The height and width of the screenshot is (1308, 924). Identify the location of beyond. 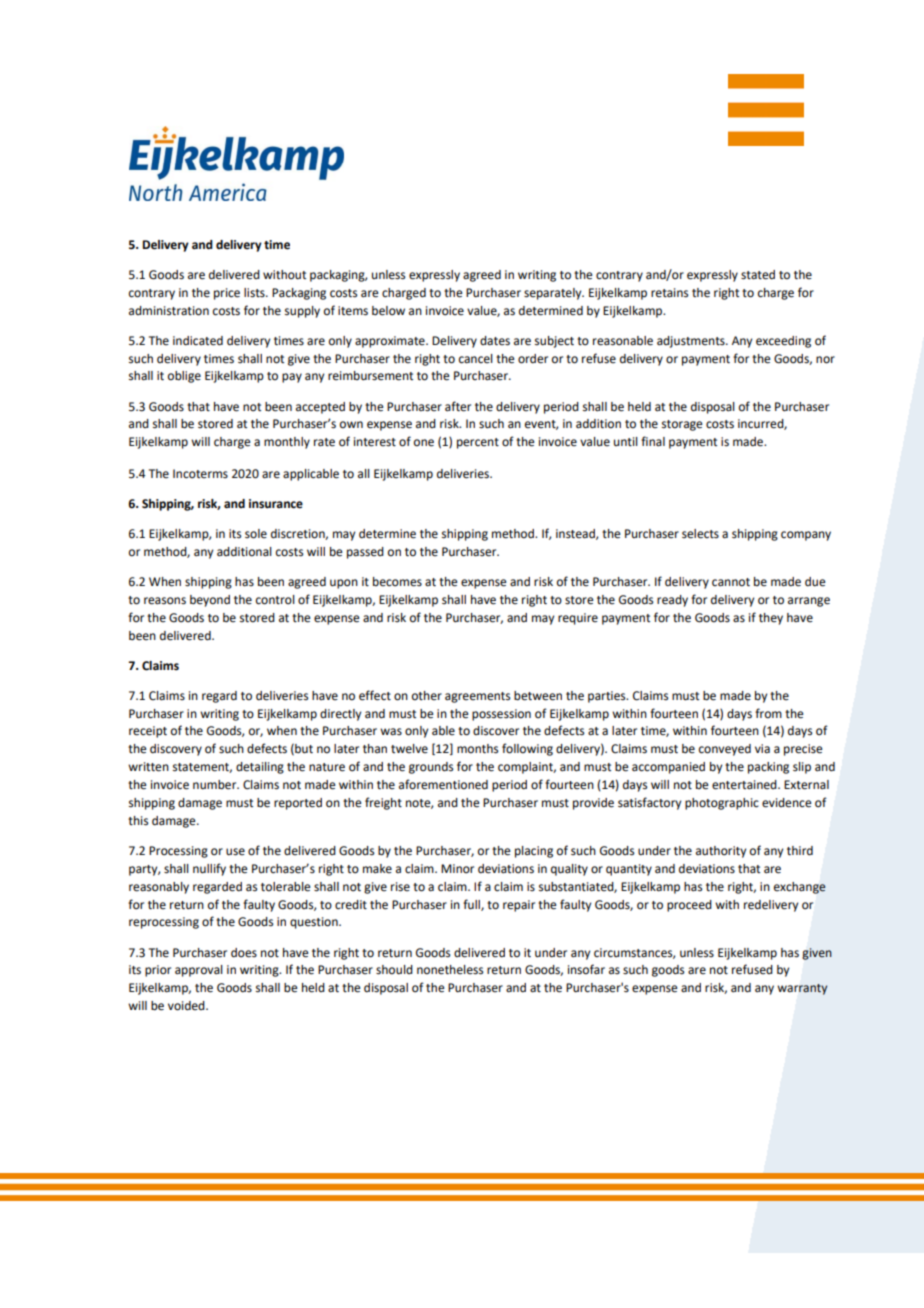
(210, 601).
